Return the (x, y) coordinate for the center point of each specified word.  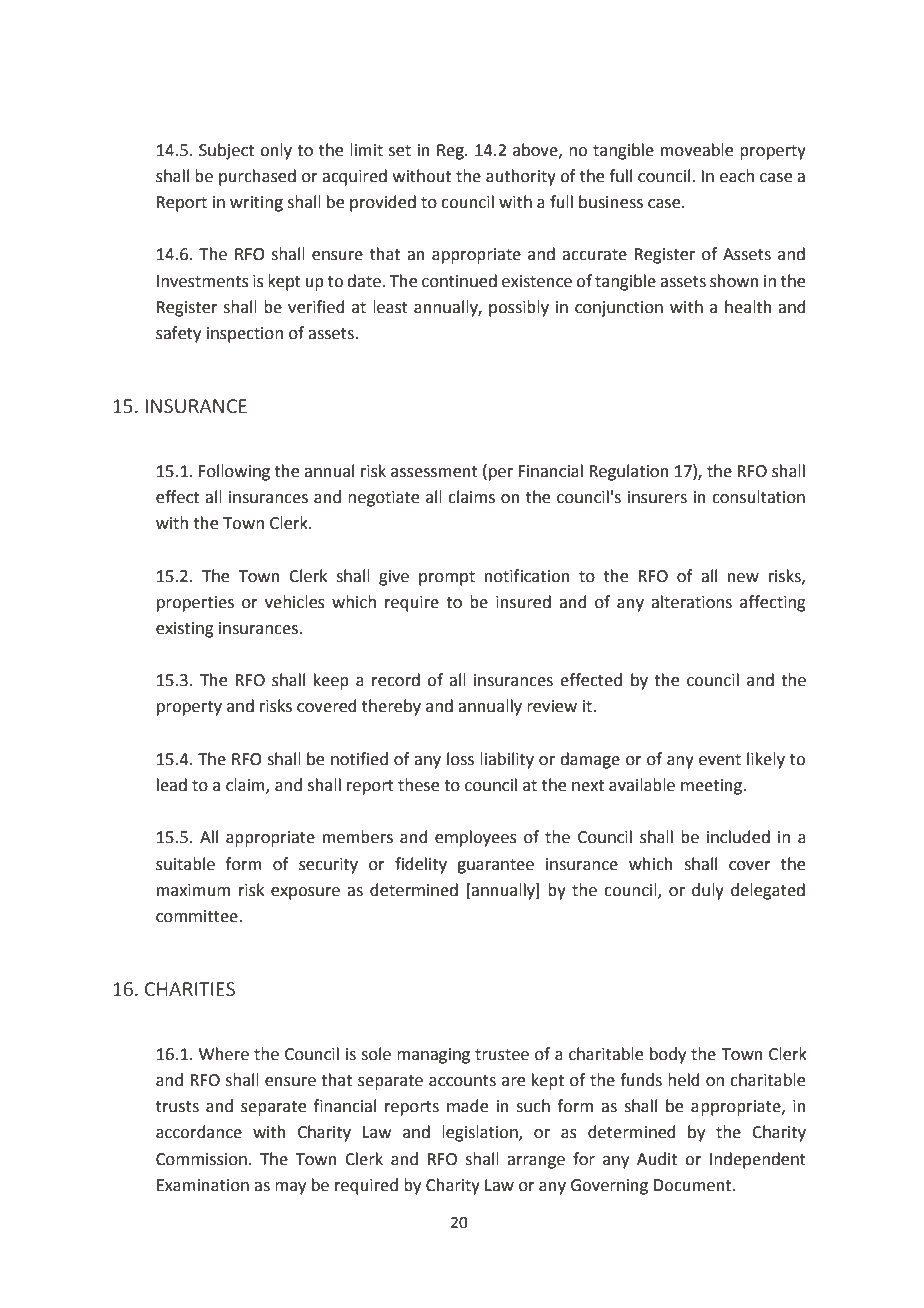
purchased (257, 177)
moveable (697, 150)
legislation (481, 1133)
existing (185, 630)
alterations (691, 602)
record (396, 680)
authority (521, 177)
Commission (201, 1159)
